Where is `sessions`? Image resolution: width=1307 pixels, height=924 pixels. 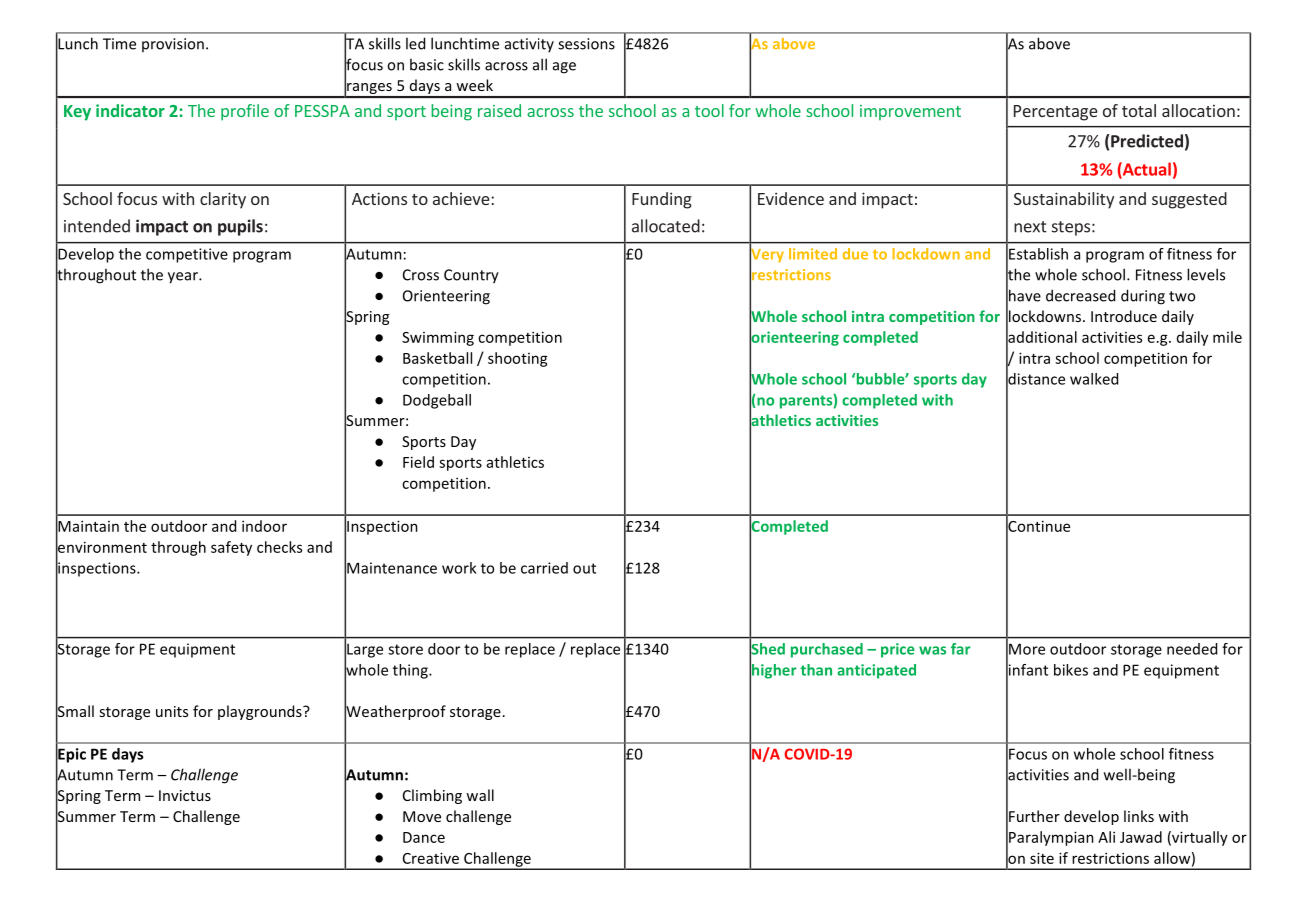
sessions is located at coordinates (586, 44).
